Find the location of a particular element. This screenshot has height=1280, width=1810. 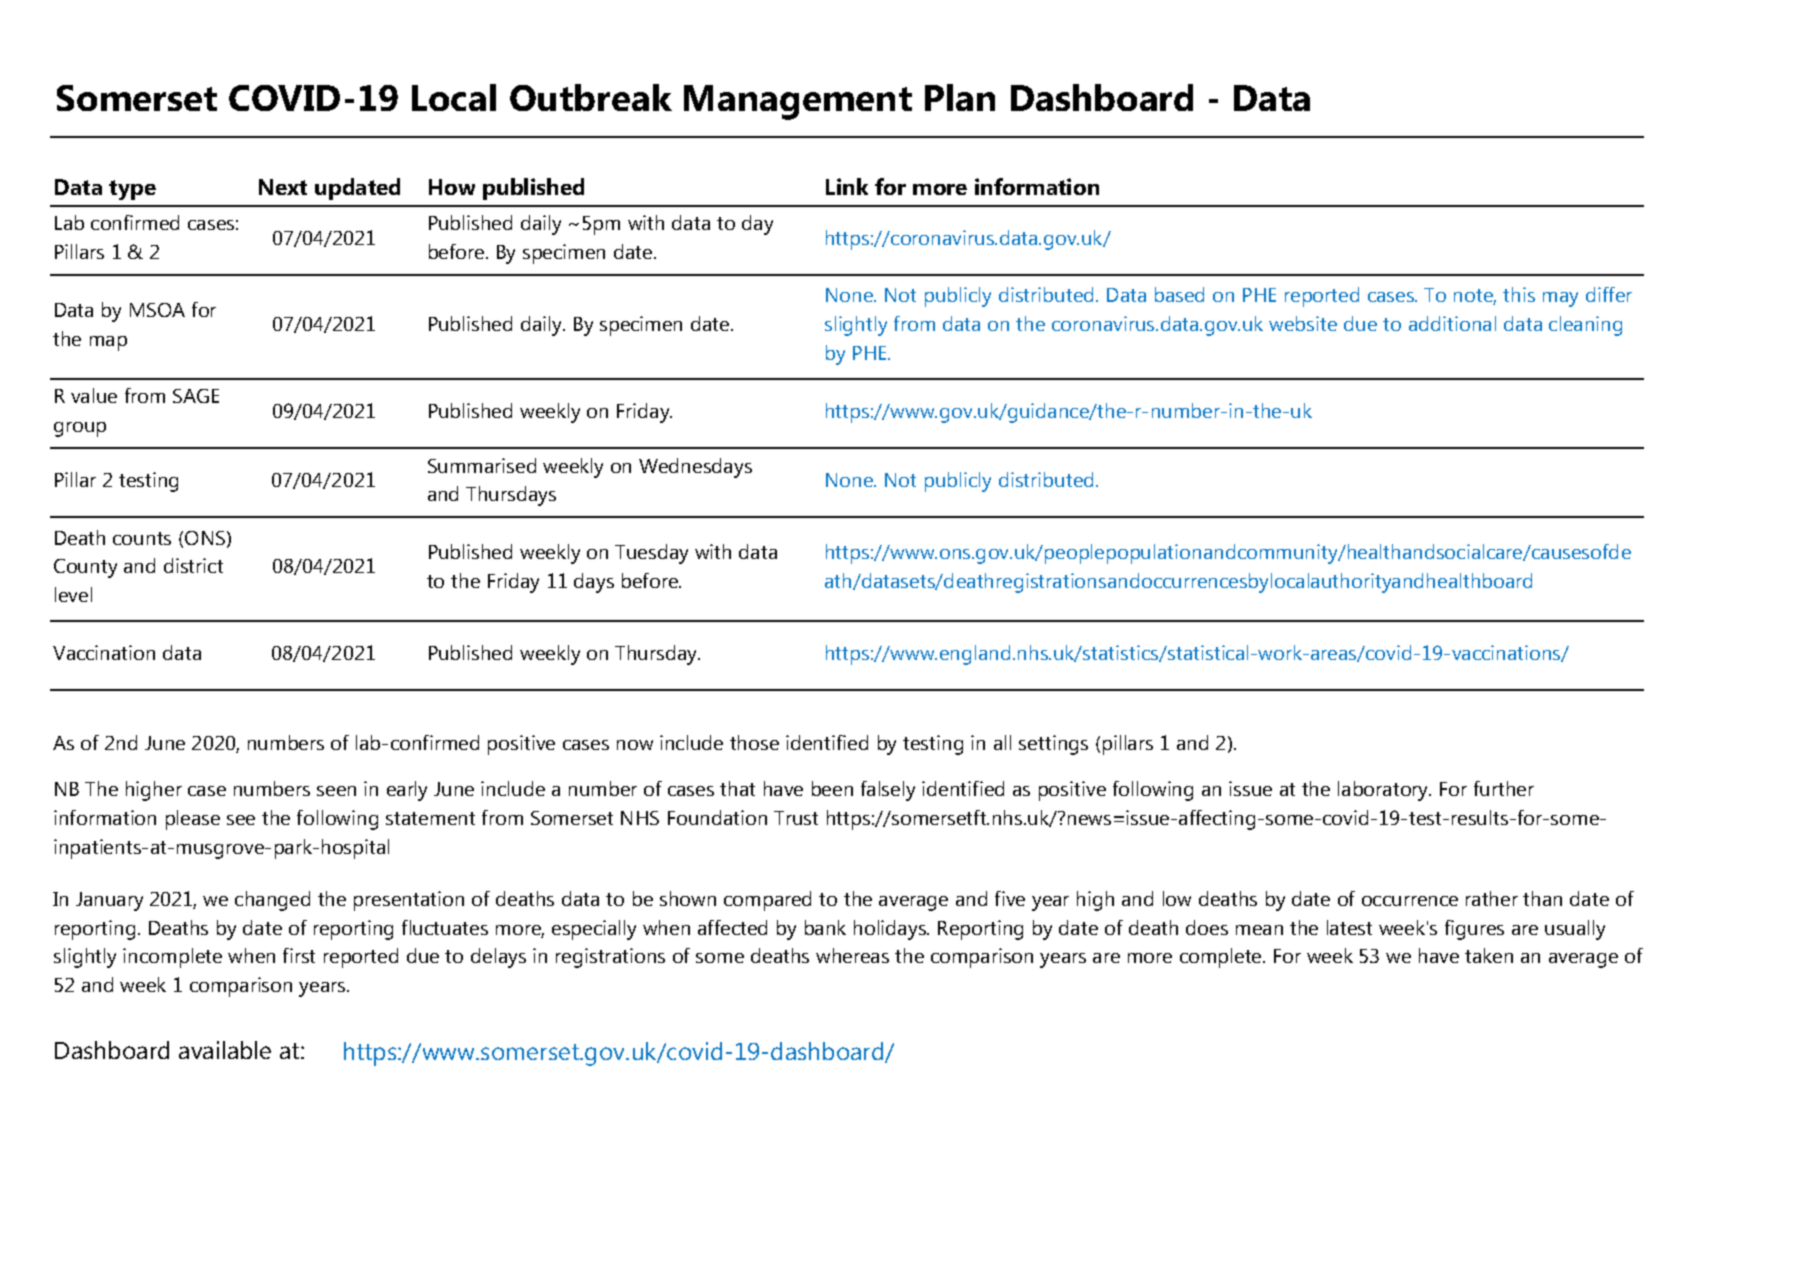

laboratory is located at coordinates (1384, 791).
